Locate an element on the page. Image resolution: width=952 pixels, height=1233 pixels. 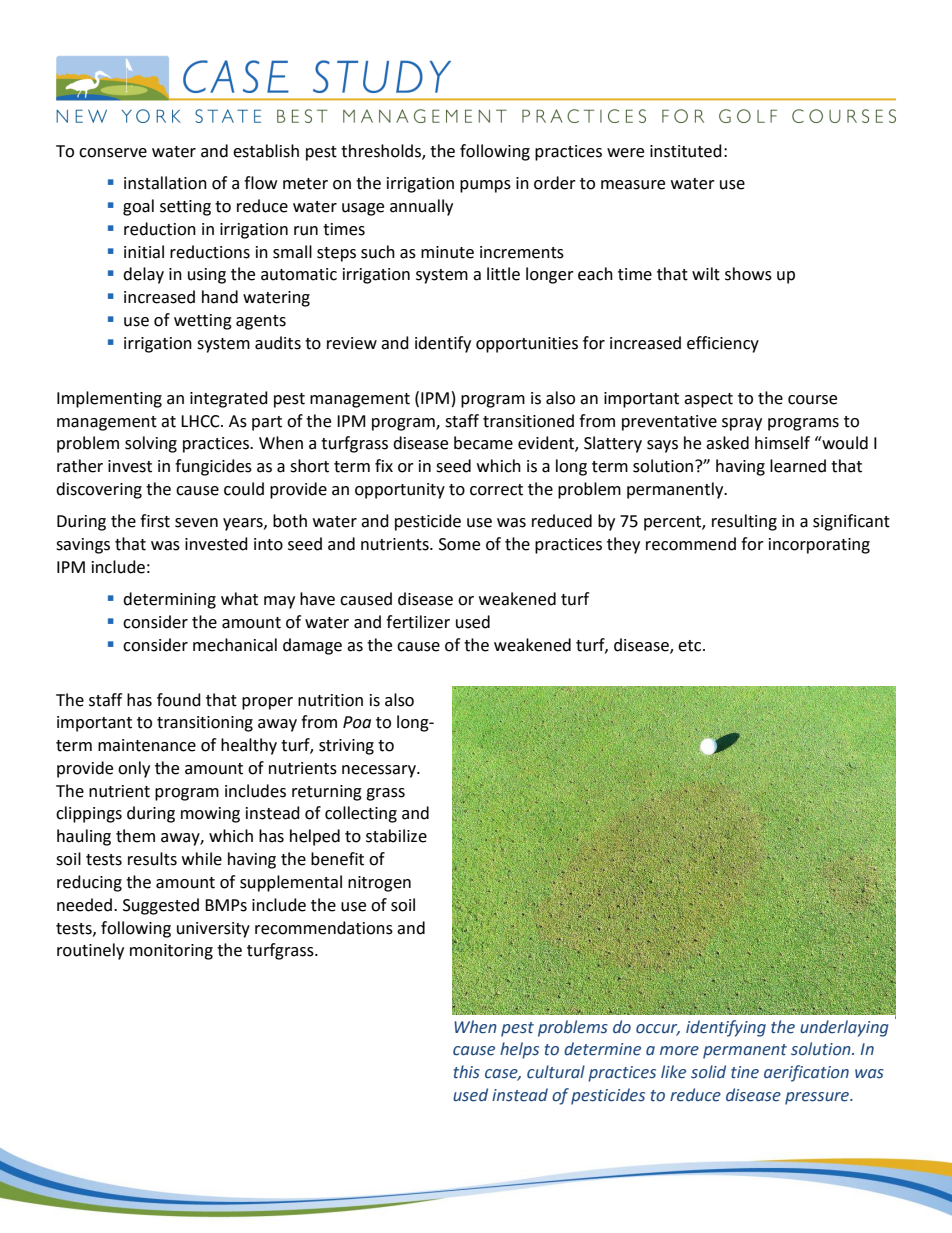
this is located at coordinates (467, 1072).
